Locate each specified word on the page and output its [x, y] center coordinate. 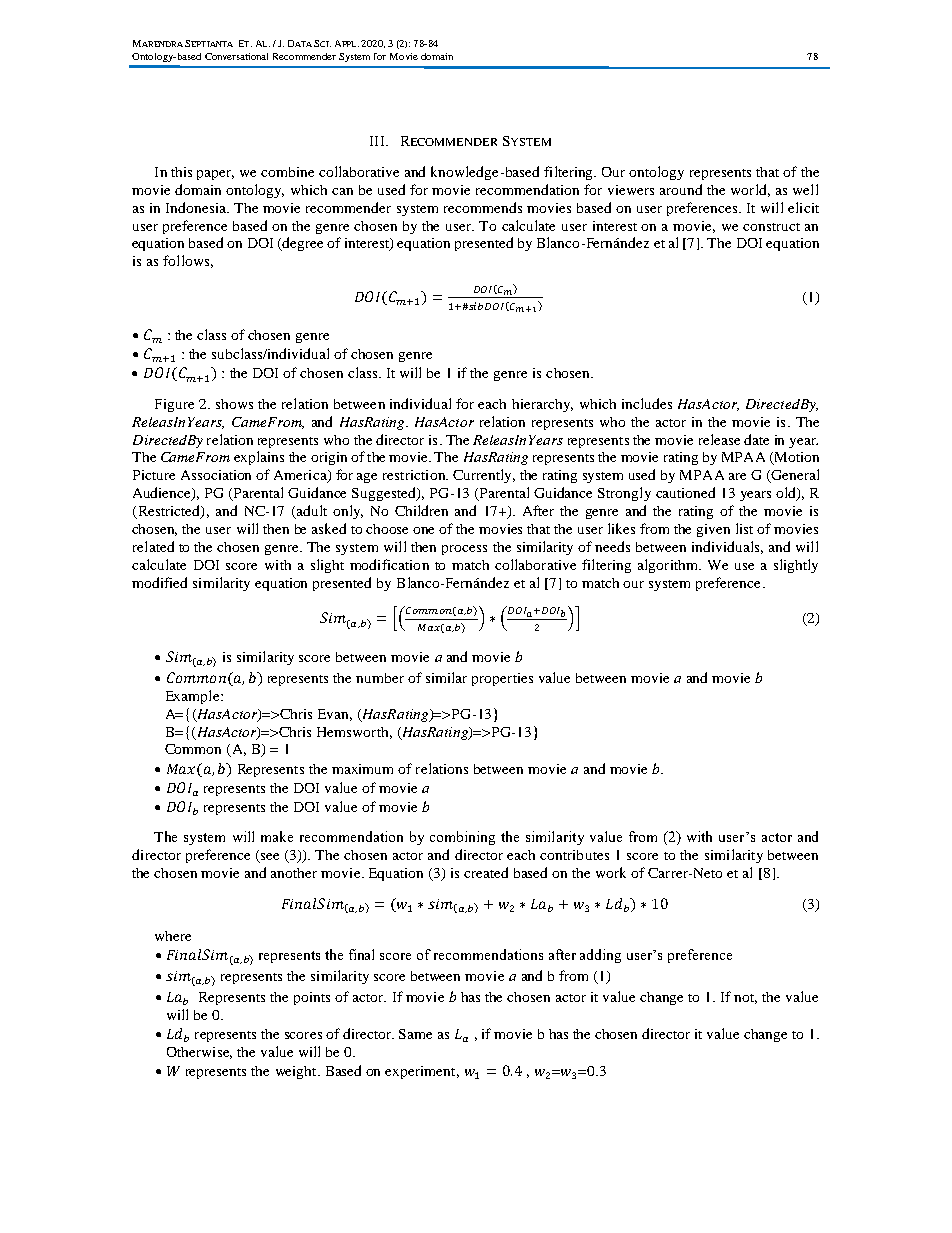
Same [415, 1034]
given [713, 530]
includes [647, 403]
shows [234, 404]
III [378, 141]
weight [297, 1072]
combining [462, 838]
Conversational [236, 56]
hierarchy [542, 405]
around [681, 189]
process [464, 550]
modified [159, 582]
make [277, 836]
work [611, 872]
